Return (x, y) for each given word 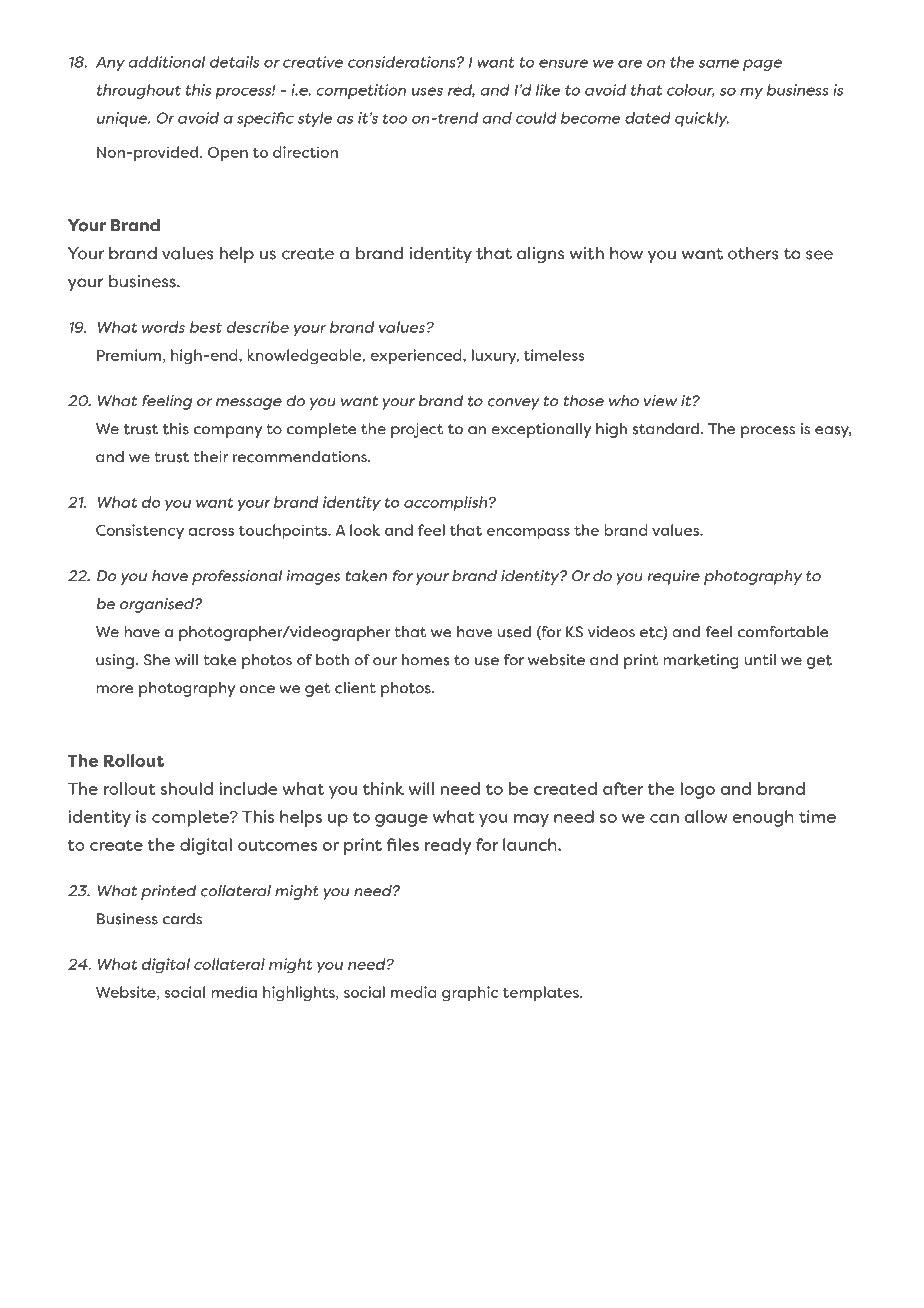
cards (182, 919)
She (157, 660)
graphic (470, 994)
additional (167, 62)
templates (542, 994)
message (249, 404)
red (461, 91)
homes (425, 660)
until (760, 660)
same (719, 63)
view (660, 401)
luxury (495, 356)
